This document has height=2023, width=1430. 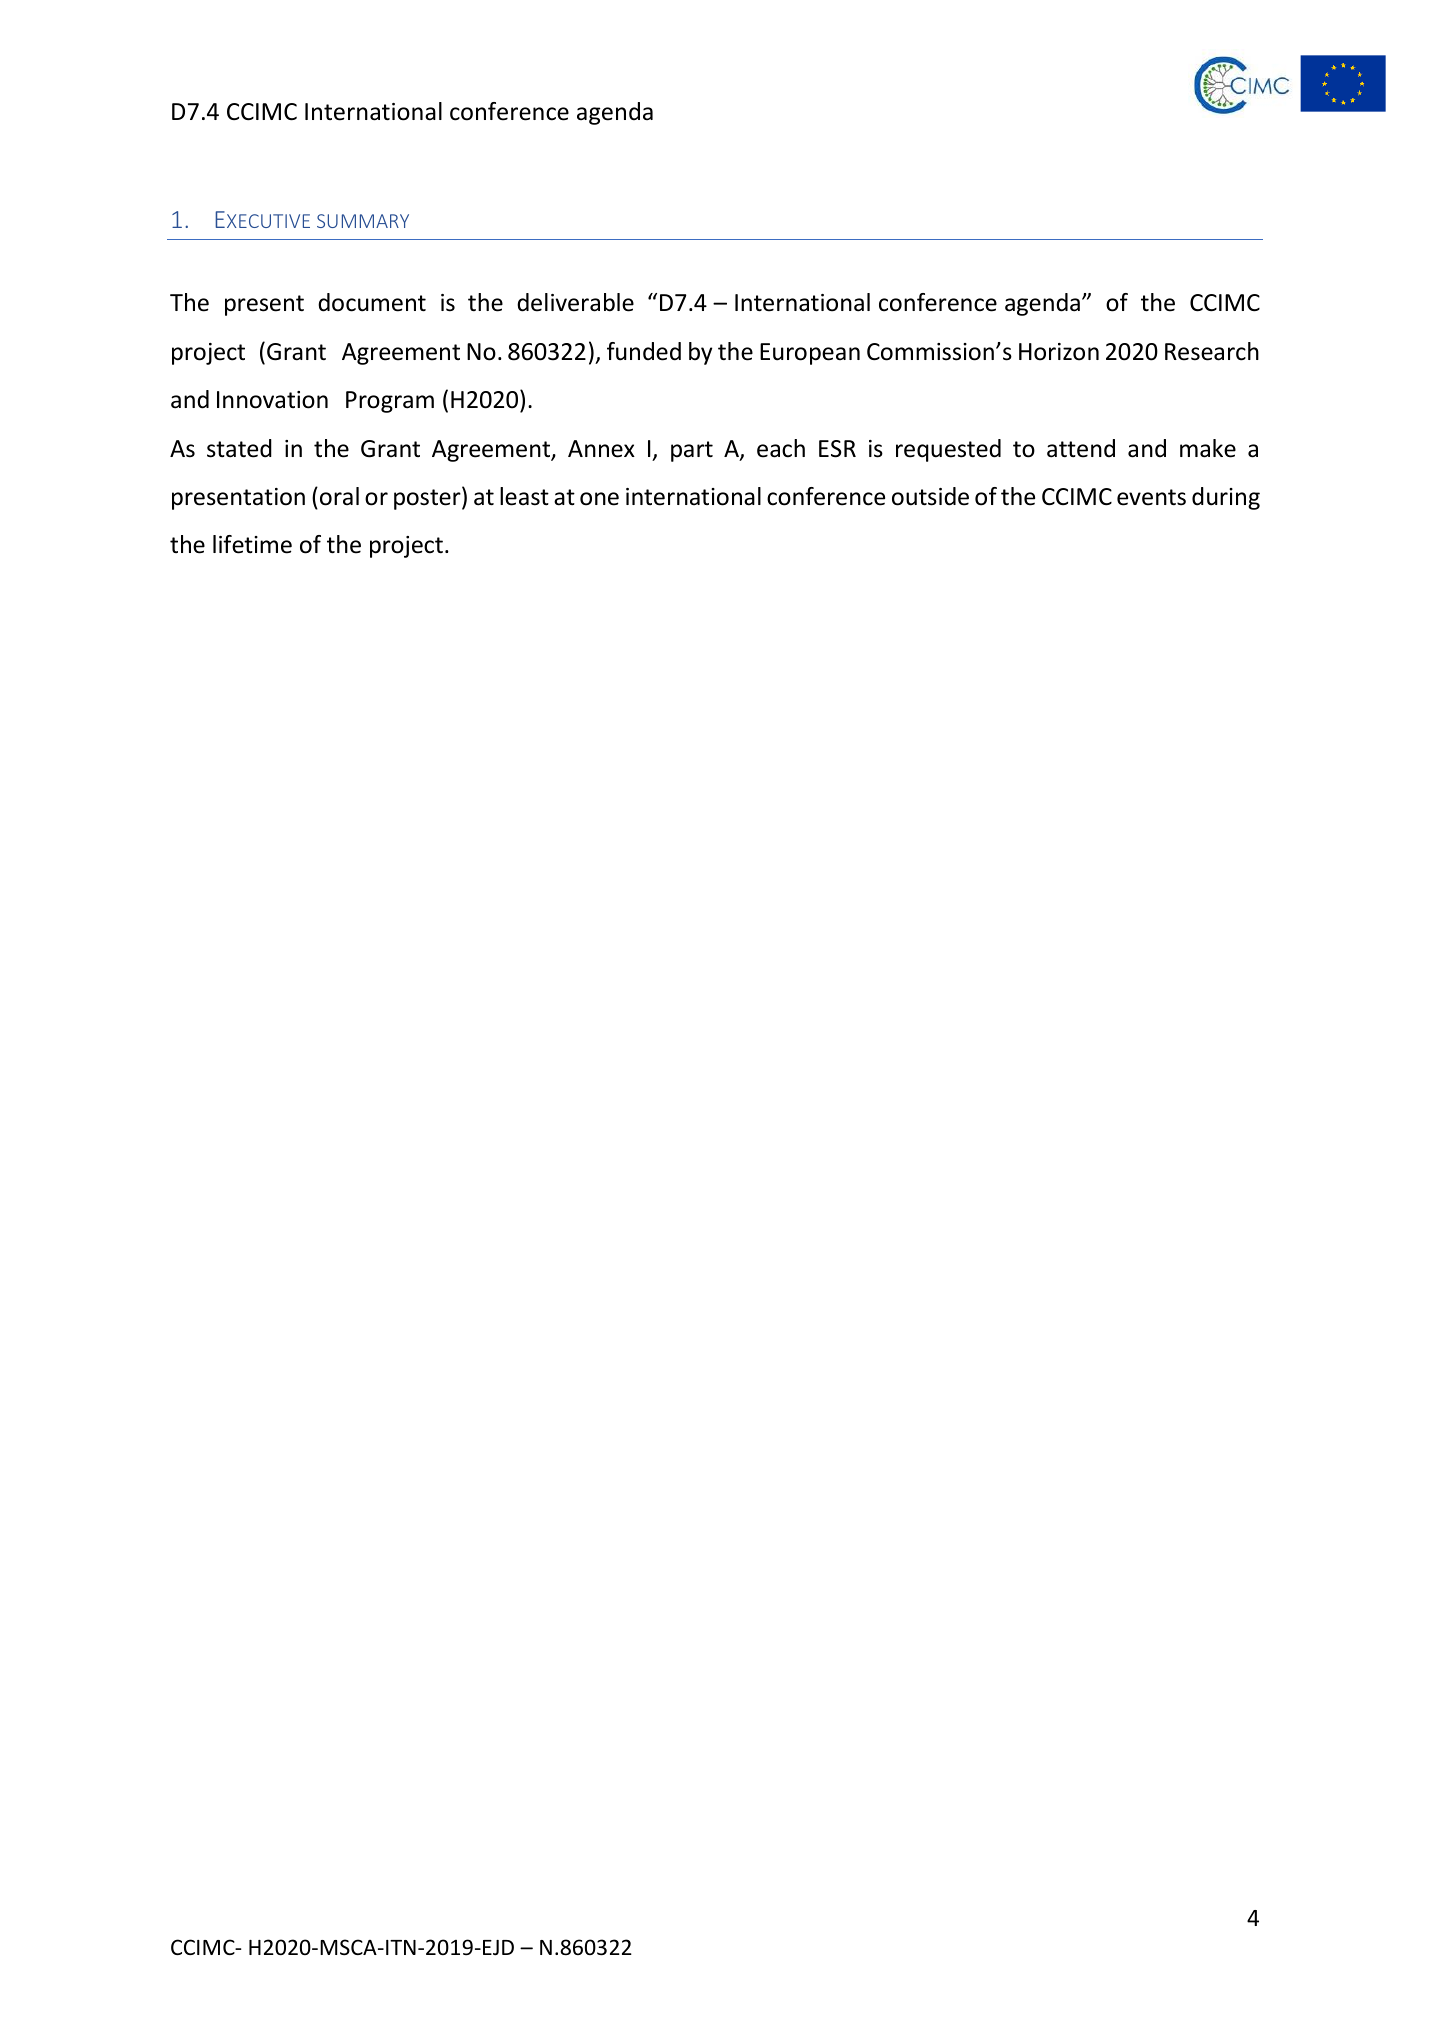 I want to click on SUMMARY, so click(x=363, y=221).
